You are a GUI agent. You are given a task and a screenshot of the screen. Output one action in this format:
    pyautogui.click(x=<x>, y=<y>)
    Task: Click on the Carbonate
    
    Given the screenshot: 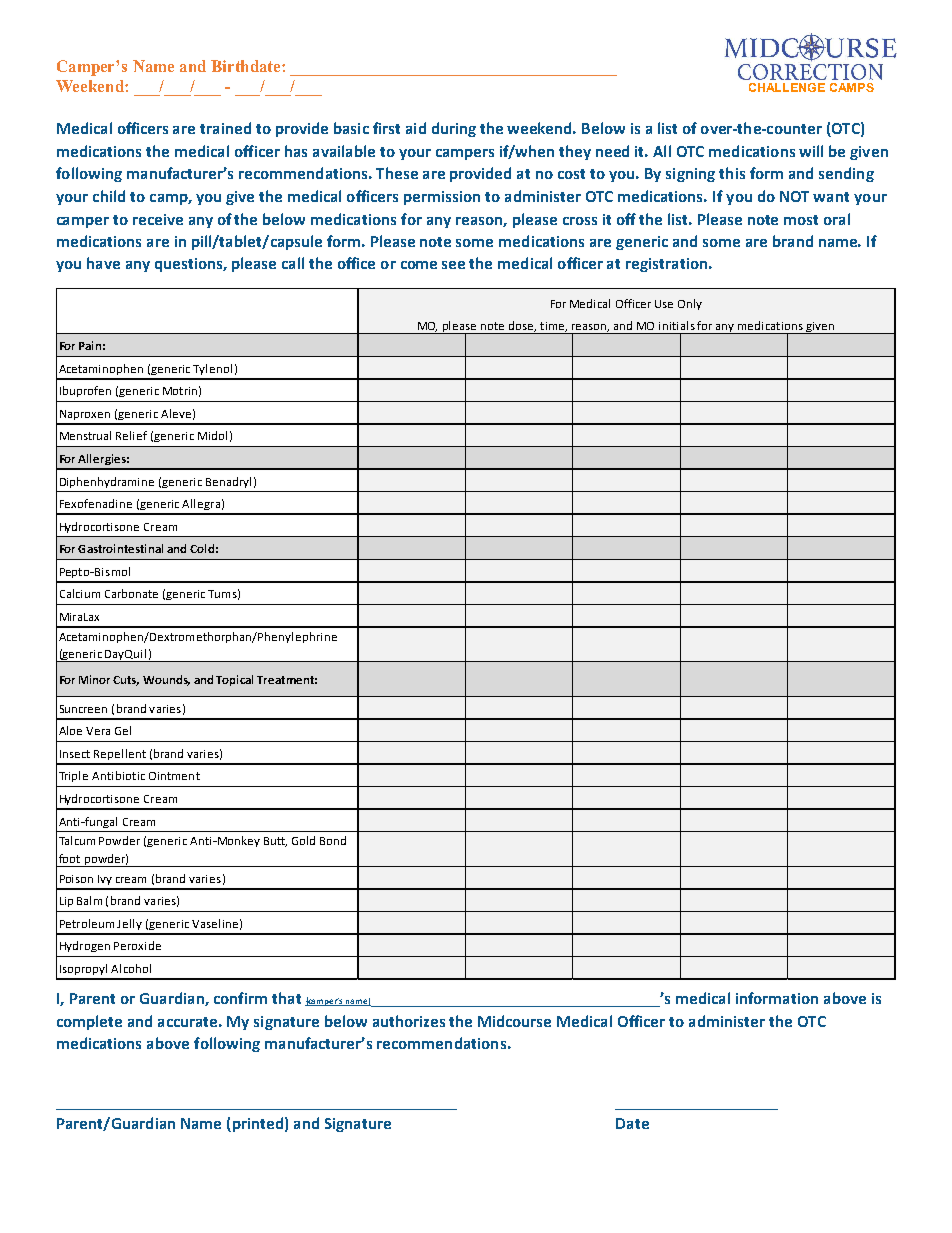 What is the action you would take?
    pyautogui.click(x=131, y=593)
